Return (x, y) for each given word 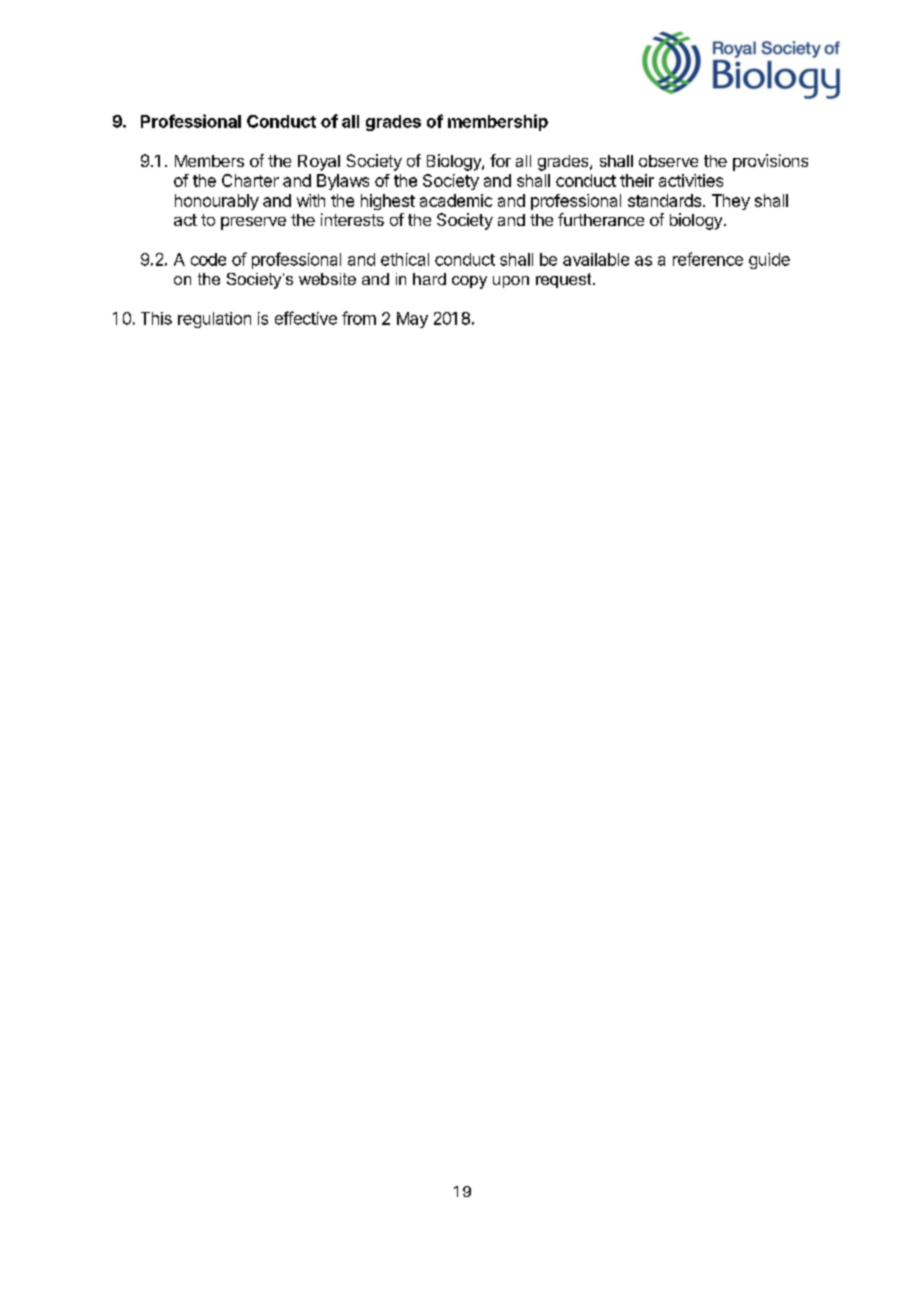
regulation (214, 320)
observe (668, 161)
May (412, 320)
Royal (319, 163)
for (500, 160)
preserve (253, 223)
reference (708, 259)
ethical (405, 259)
